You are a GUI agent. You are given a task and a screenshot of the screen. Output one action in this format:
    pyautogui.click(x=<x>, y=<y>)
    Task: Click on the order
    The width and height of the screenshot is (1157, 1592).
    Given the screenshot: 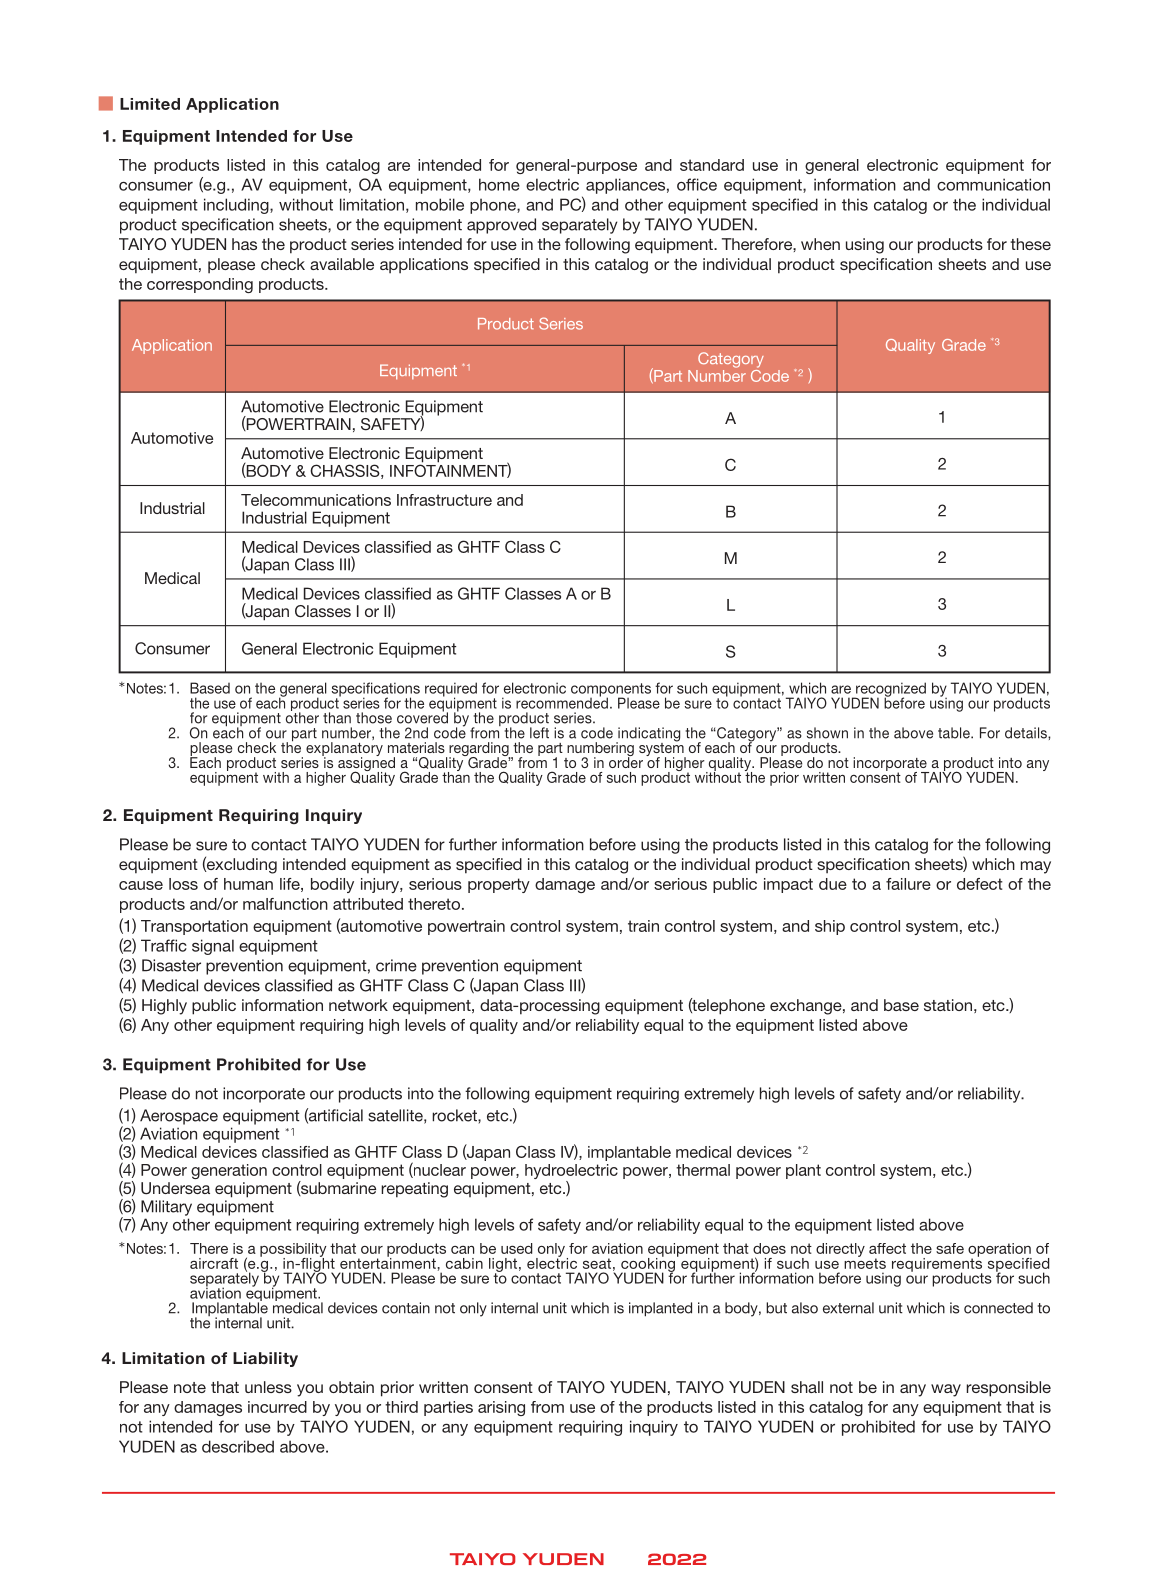 What is the action you would take?
    pyautogui.click(x=626, y=761)
